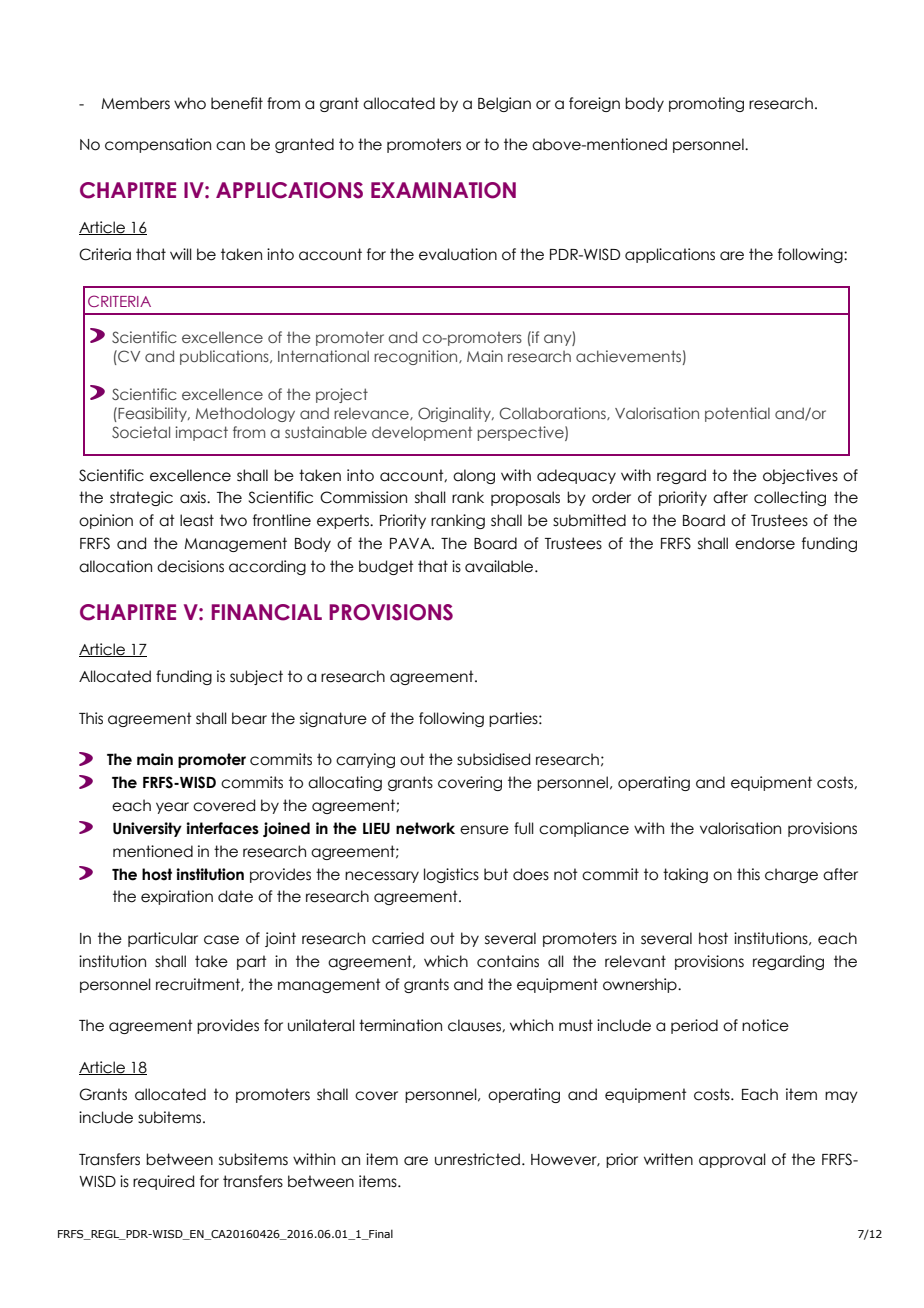  I want to click on year, so click(172, 808).
